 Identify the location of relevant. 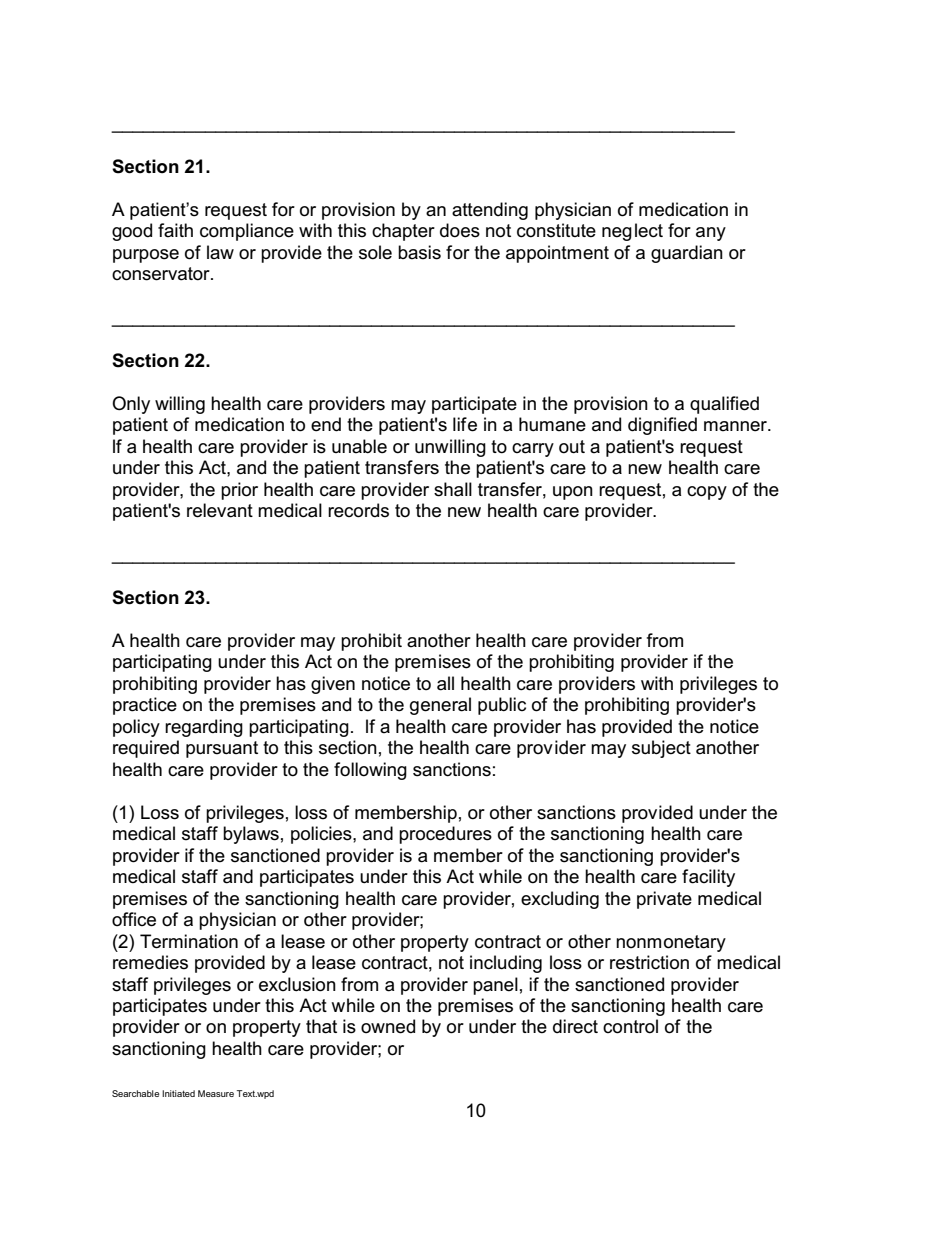
(220, 510).
